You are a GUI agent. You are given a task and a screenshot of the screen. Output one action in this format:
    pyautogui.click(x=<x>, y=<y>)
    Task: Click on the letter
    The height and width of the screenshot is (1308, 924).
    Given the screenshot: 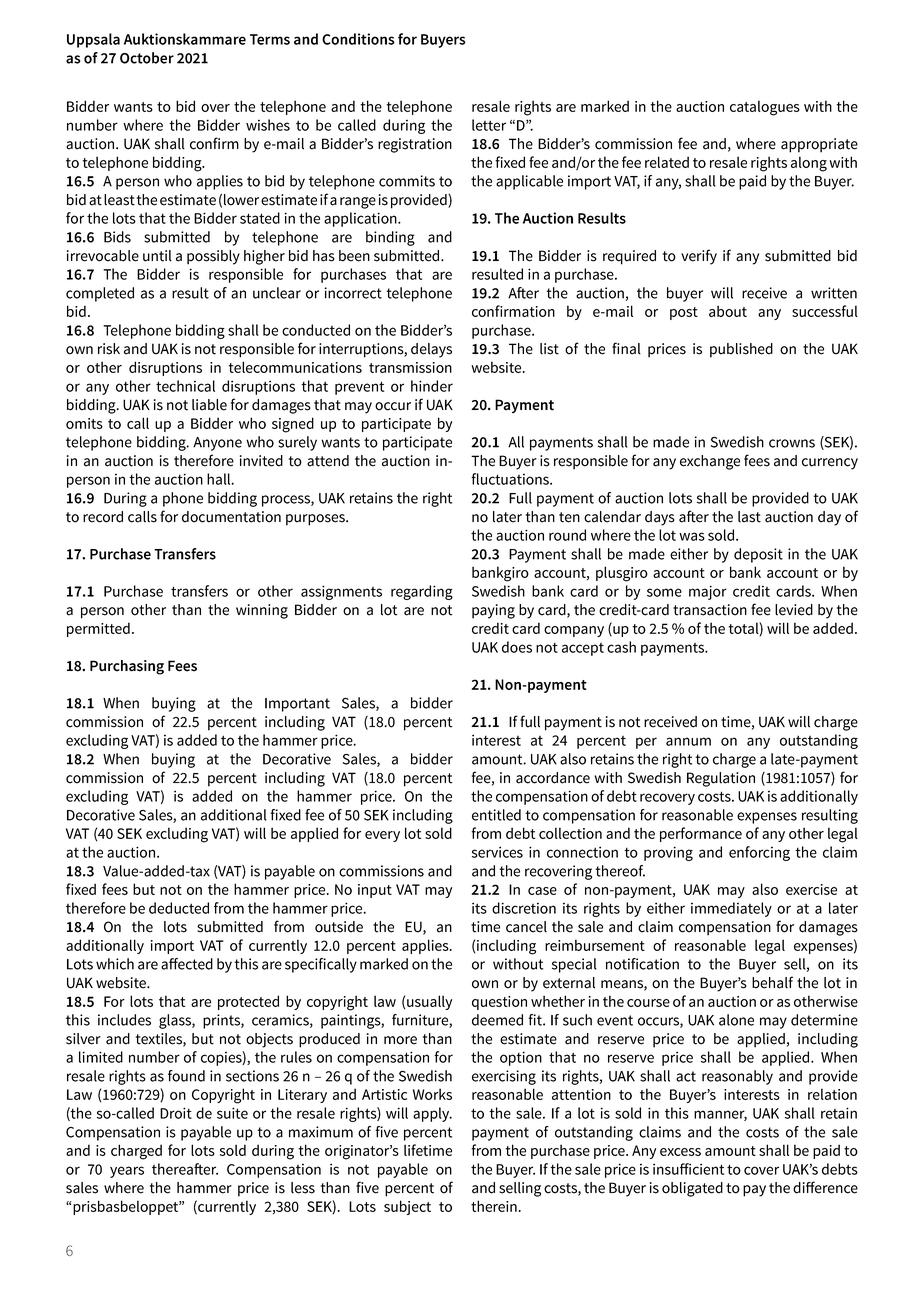 What is the action you would take?
    pyautogui.click(x=489, y=125)
